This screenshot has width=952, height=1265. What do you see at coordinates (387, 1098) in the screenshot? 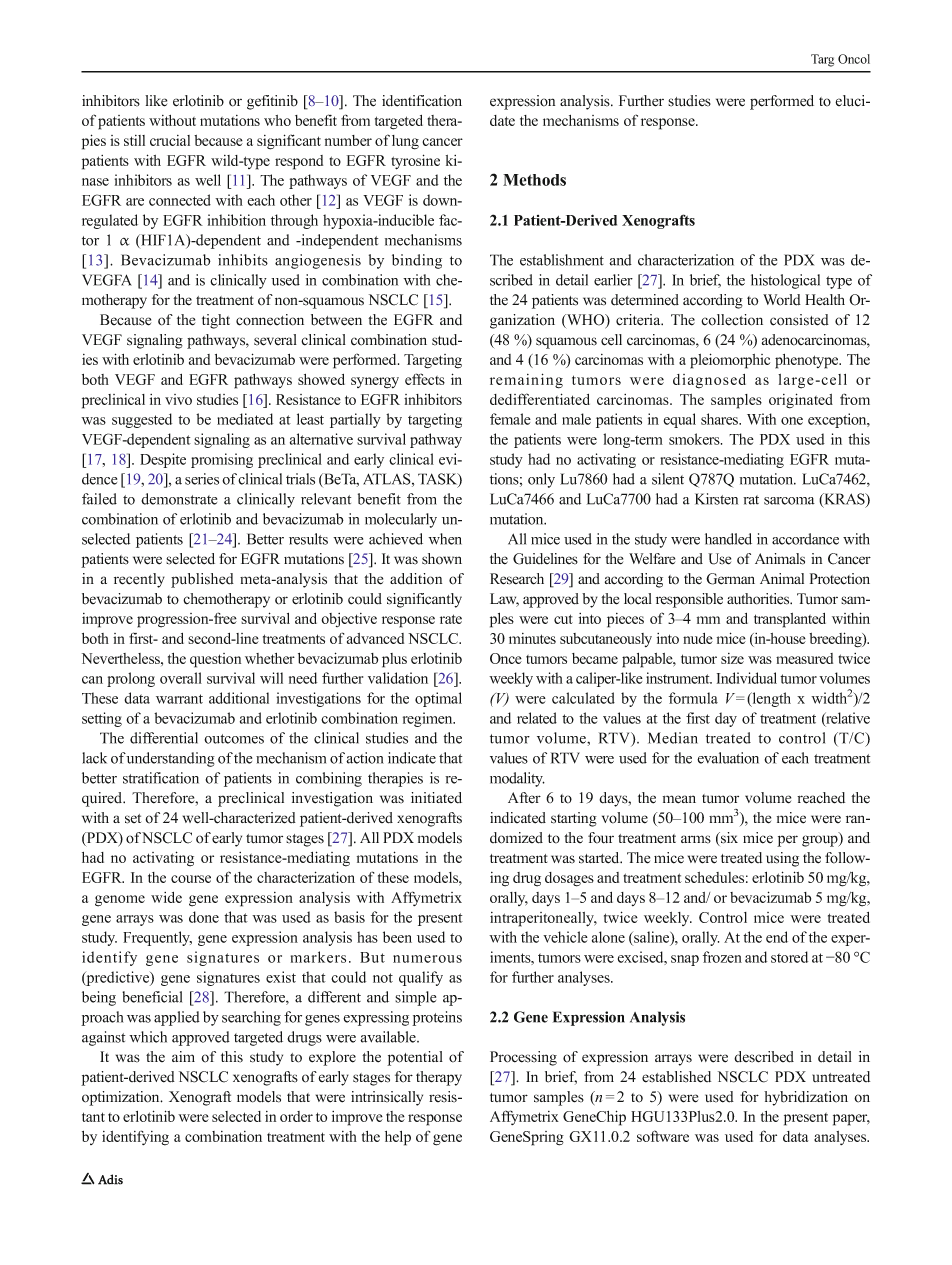
I see `intrinsically` at bounding box center [387, 1098].
